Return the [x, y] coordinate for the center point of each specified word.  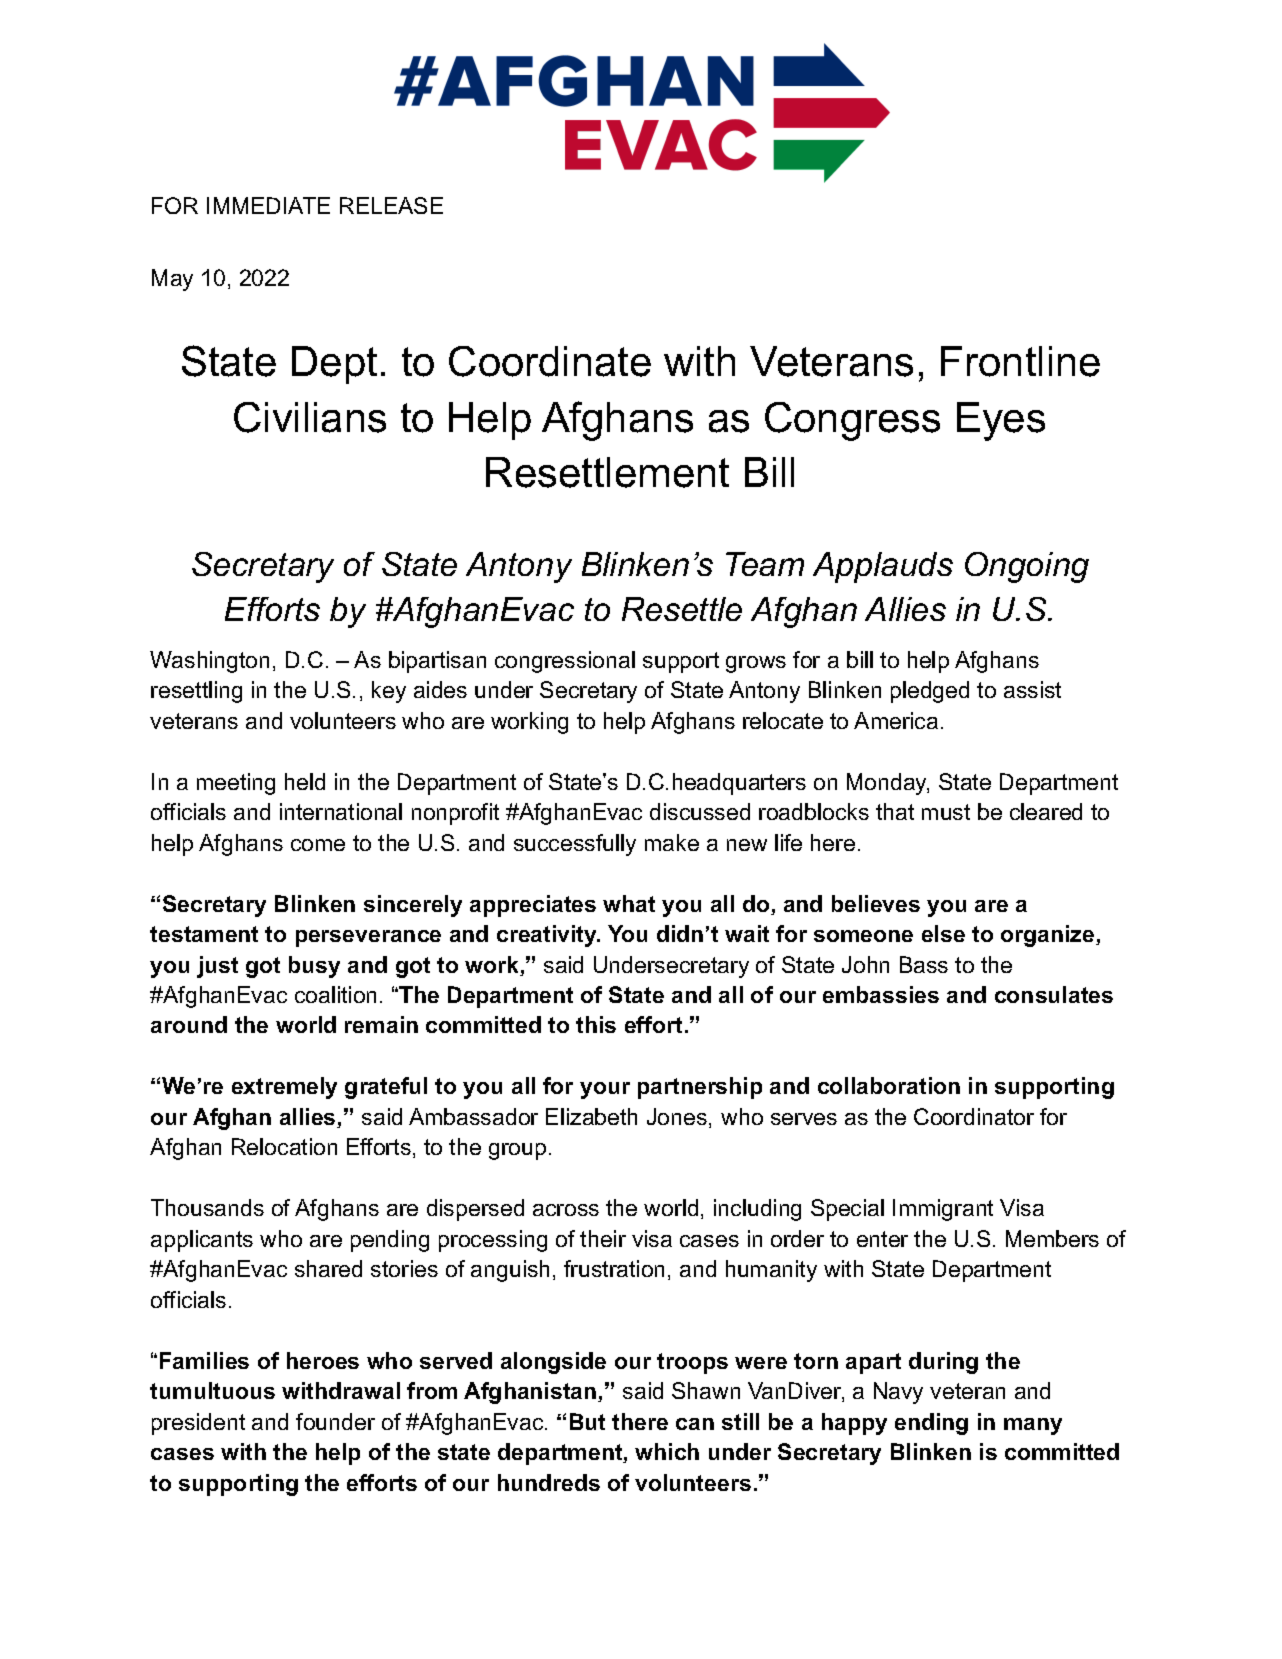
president [198, 1424]
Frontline [1020, 361]
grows [756, 664]
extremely [284, 1088]
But [587, 1421]
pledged [930, 692]
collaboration [889, 1085]
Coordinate [550, 361]
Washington [209, 662]
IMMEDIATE [268, 205]
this [596, 1024]
